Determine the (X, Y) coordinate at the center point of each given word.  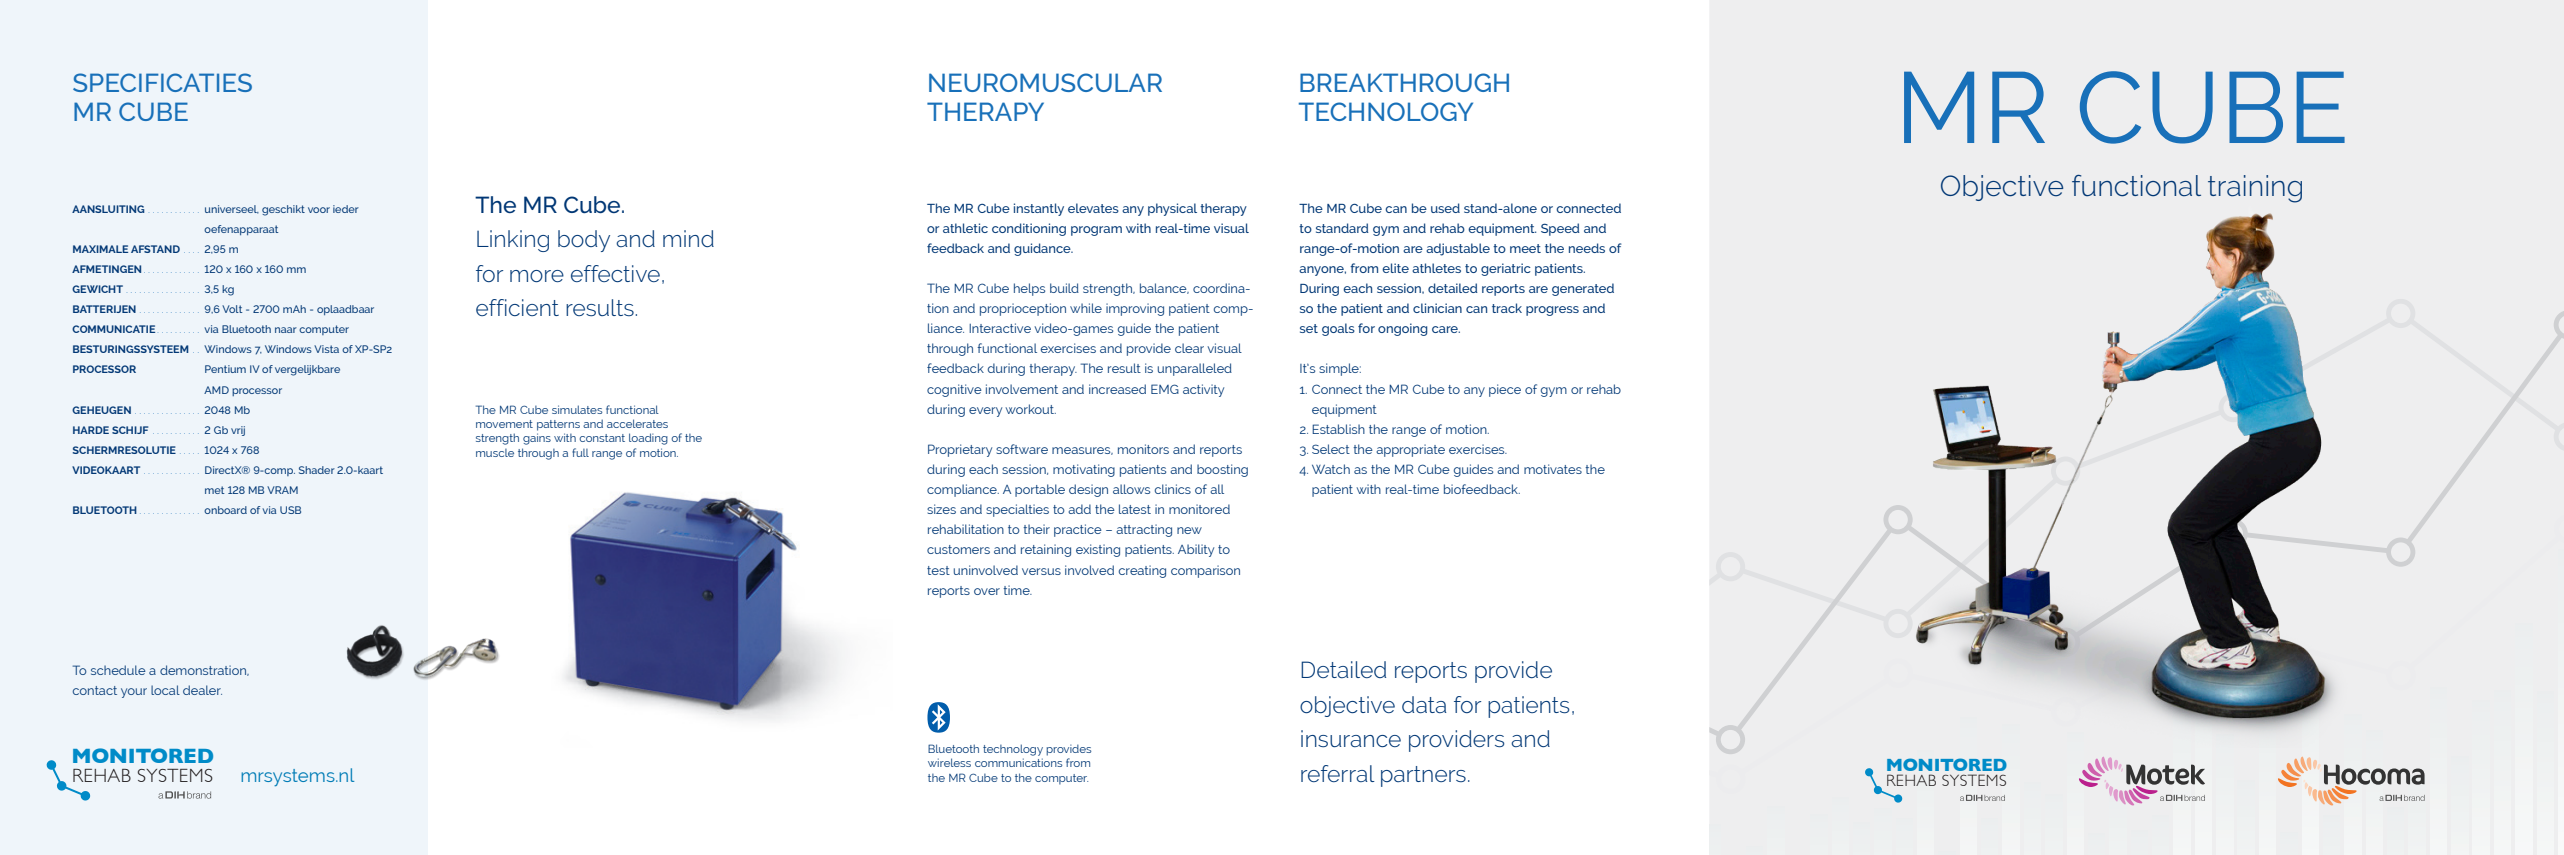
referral (1338, 773)
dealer (202, 690)
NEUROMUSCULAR (1045, 82)
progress (1552, 311)
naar (286, 330)
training (2255, 189)
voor (319, 210)
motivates (1553, 469)
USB (290, 510)
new (1189, 530)
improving (1135, 309)
